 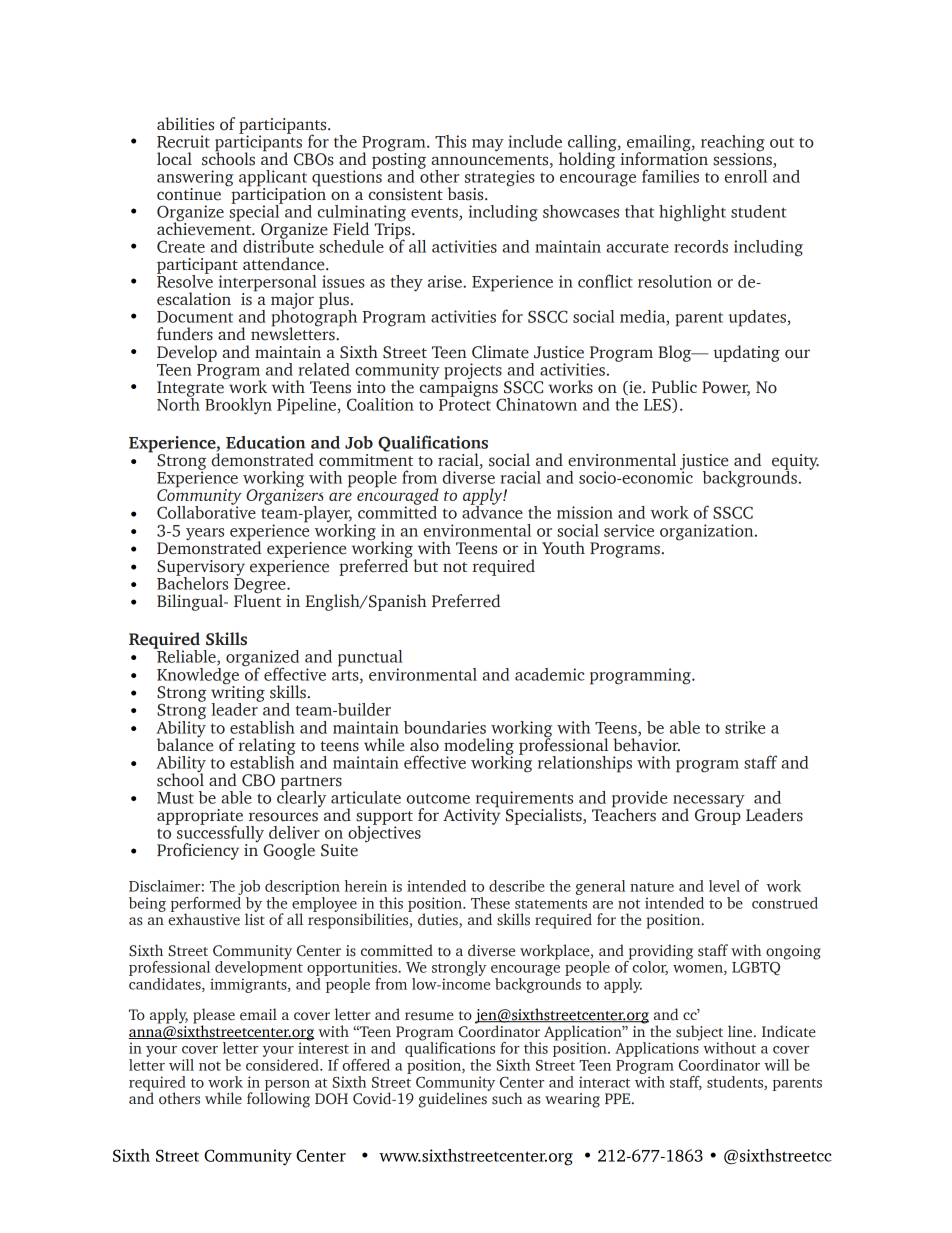 What do you see at coordinates (492, 511) in the screenshot?
I see `advance` at bounding box center [492, 511].
